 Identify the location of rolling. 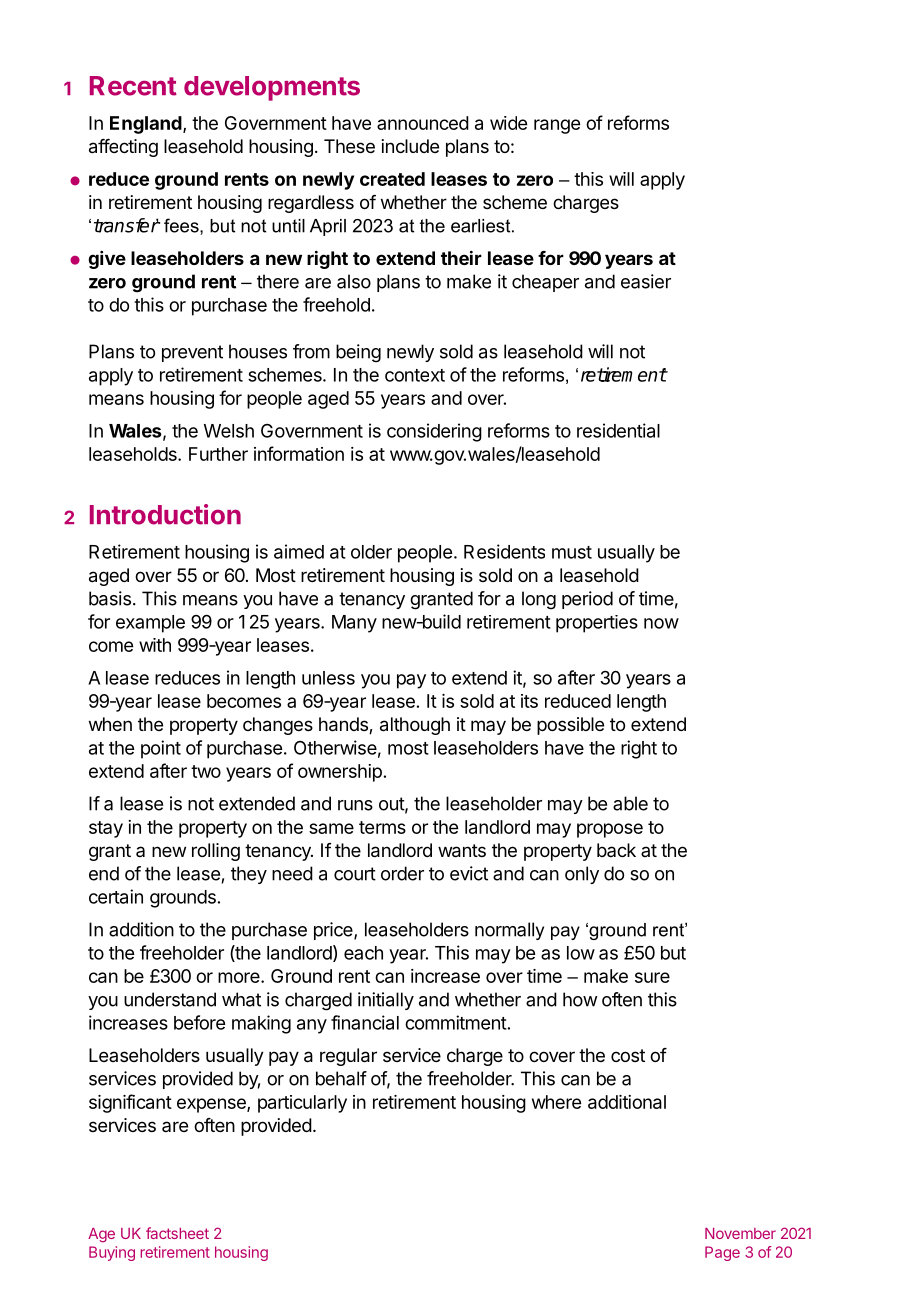
(216, 852).
